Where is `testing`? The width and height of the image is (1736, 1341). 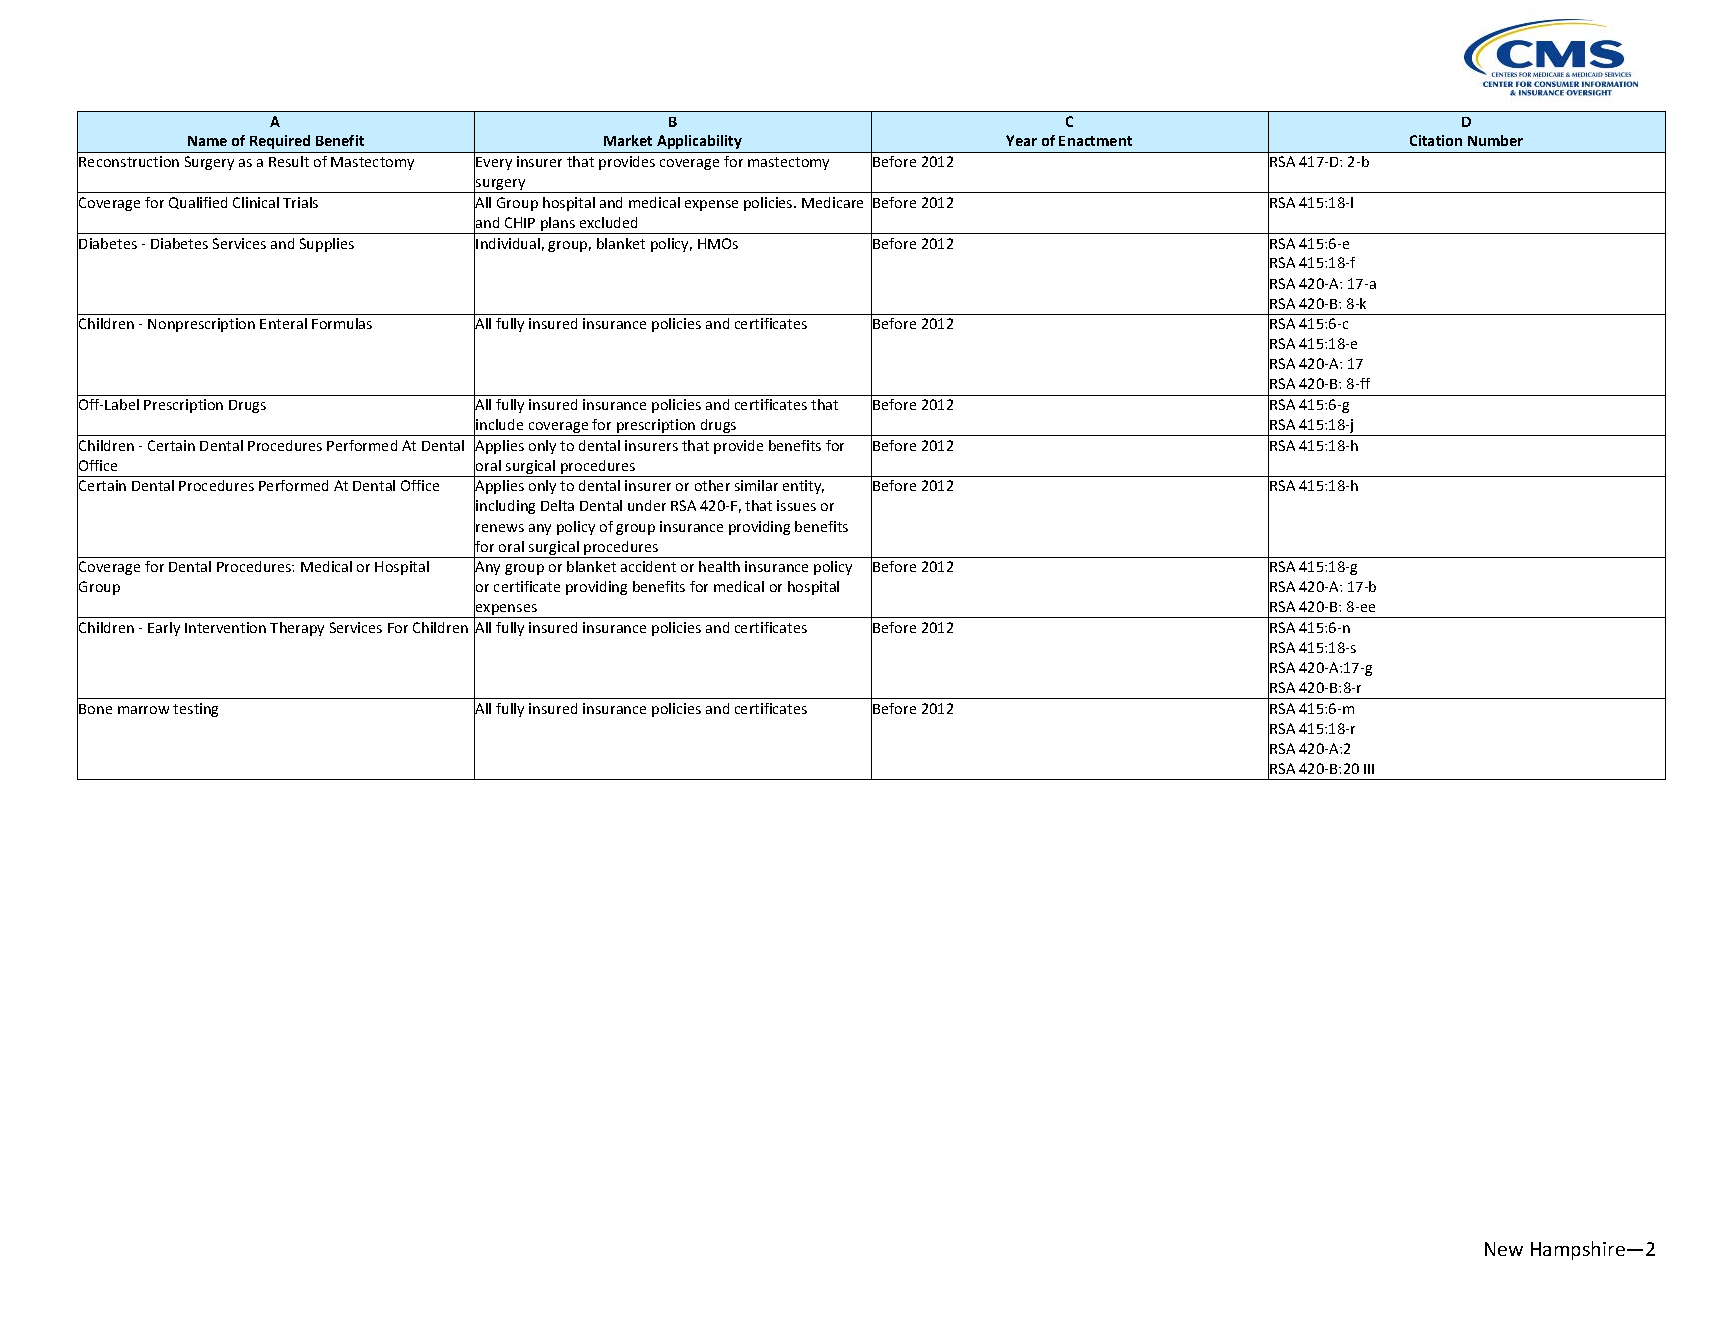 testing is located at coordinates (195, 710).
